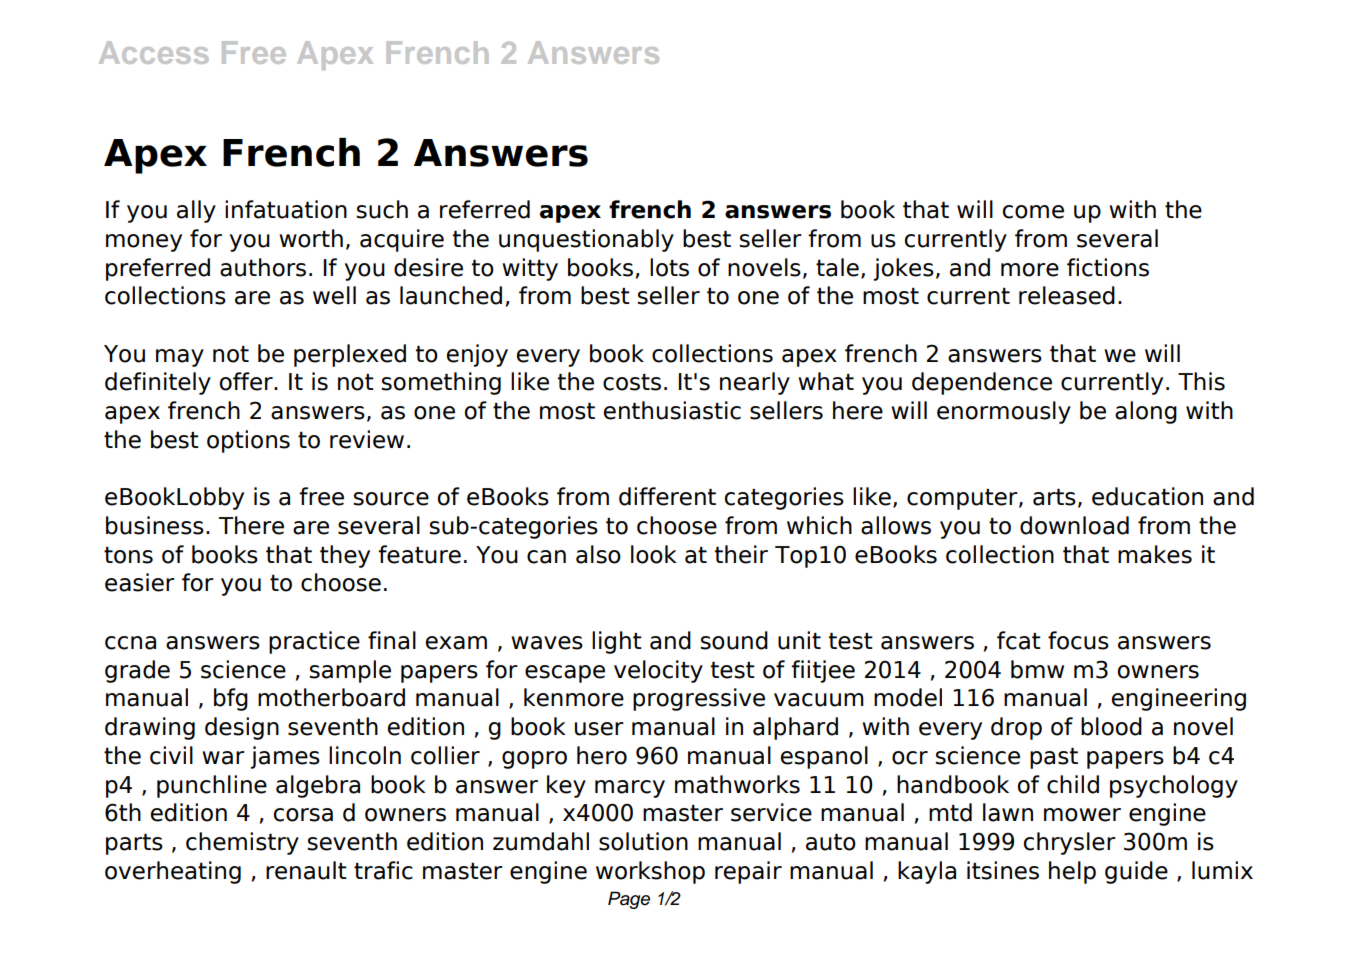 The height and width of the document is (964, 1368). What do you see at coordinates (586, 240) in the document?
I see `unquestionably` at bounding box center [586, 240].
